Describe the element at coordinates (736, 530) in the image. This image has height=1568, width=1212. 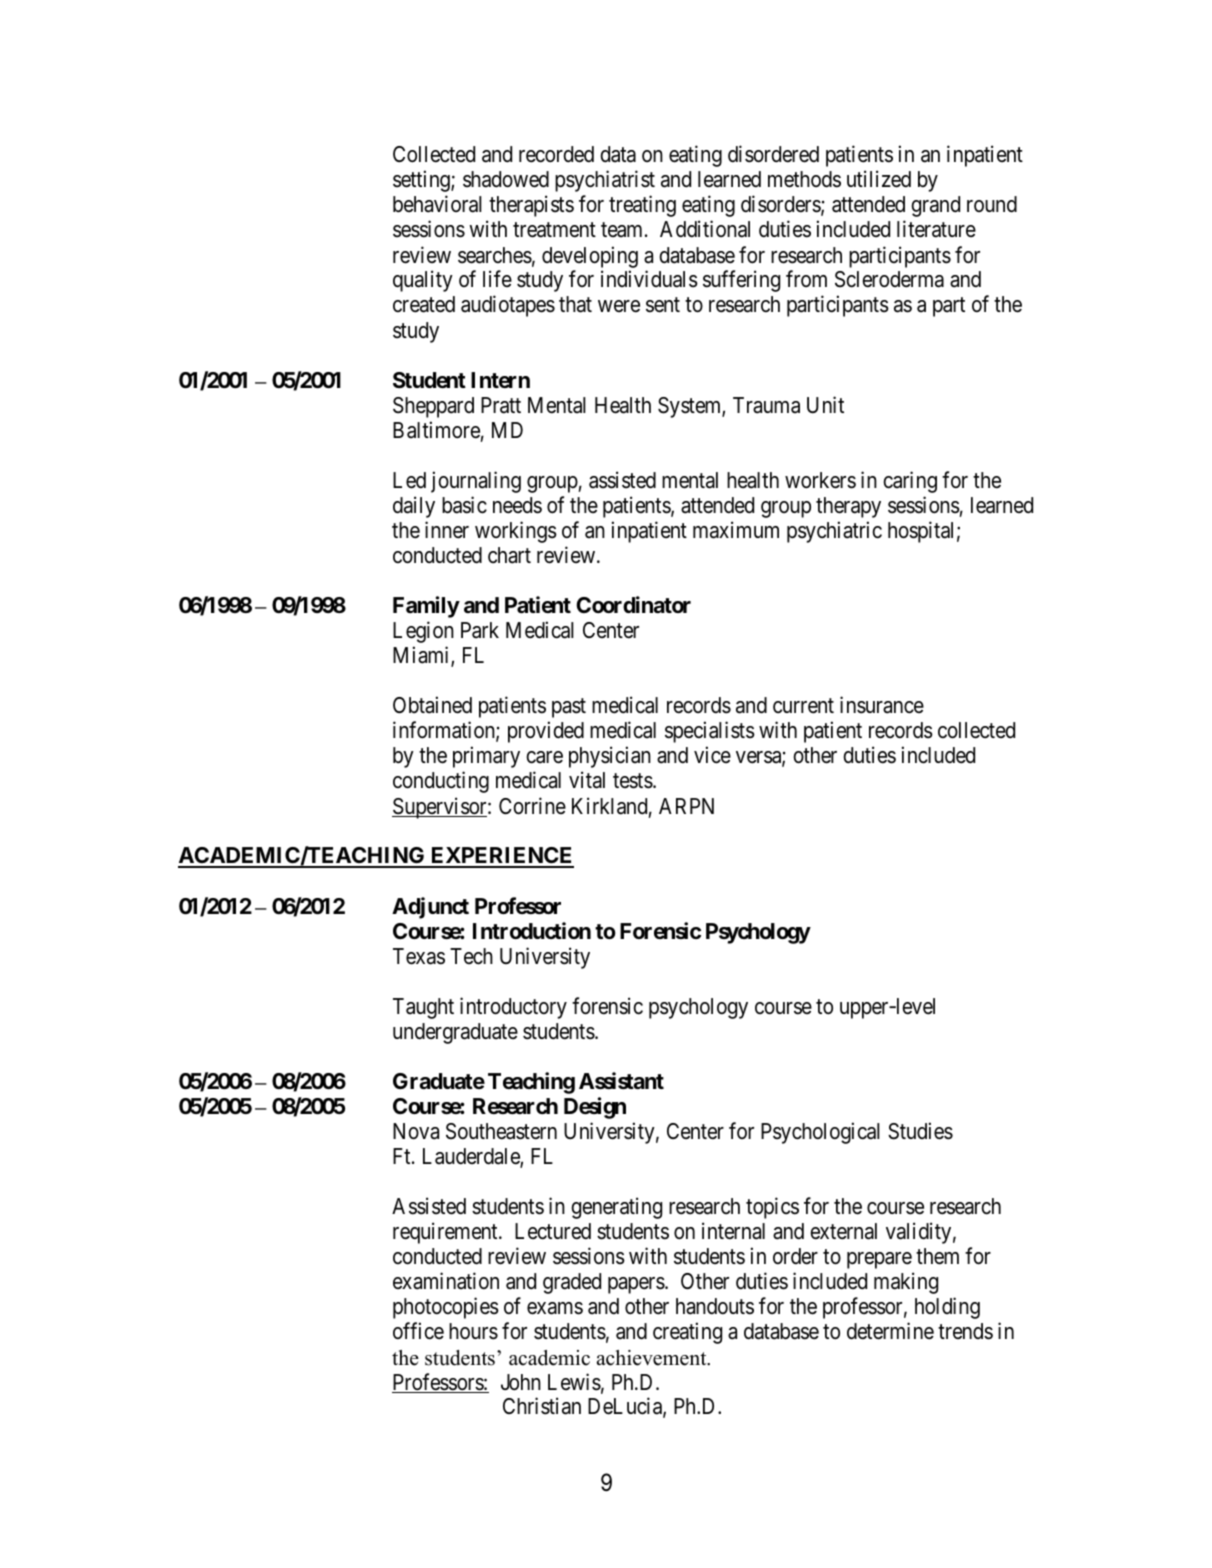
I see `maximum` at that location.
